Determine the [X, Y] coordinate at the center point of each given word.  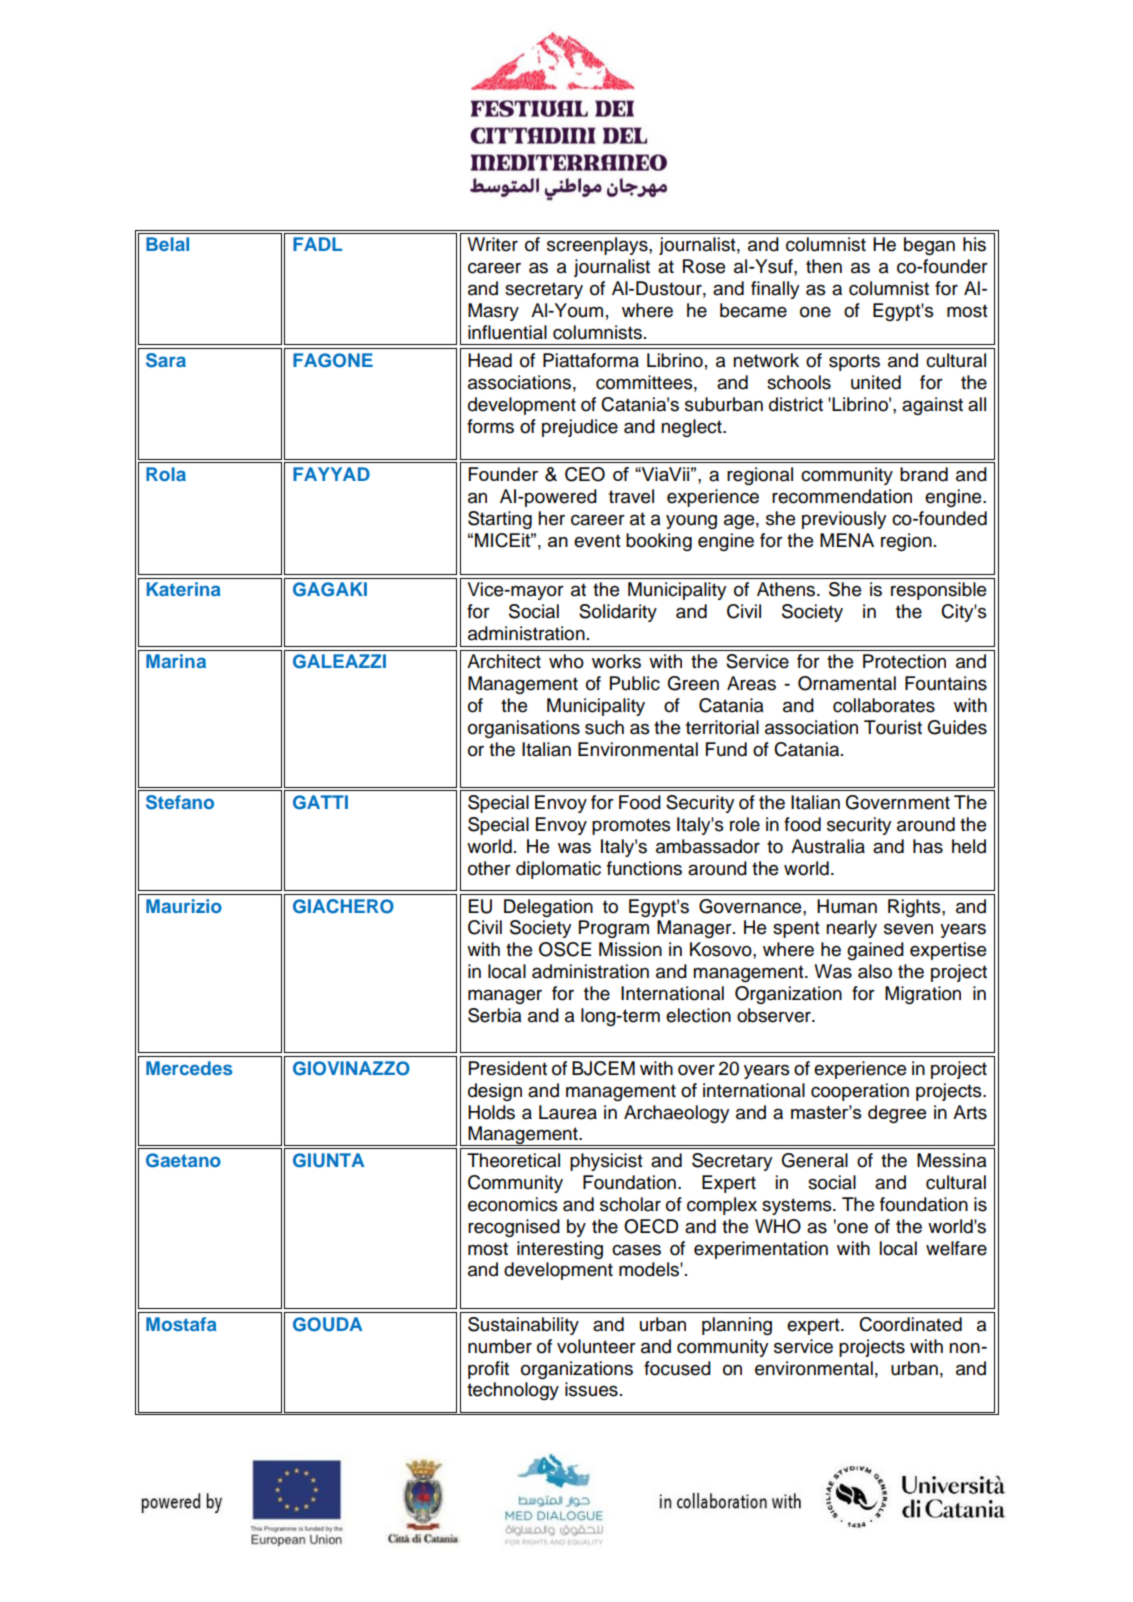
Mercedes [189, 1068]
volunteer [596, 1346]
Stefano [180, 802]
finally [775, 290]
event [597, 541]
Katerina [184, 589]
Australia [828, 846]
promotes [631, 826]
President [508, 1068]
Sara [166, 360]
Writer [492, 244]
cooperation [860, 1092]
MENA [847, 540]
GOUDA [328, 1324]
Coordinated [910, 1324]
